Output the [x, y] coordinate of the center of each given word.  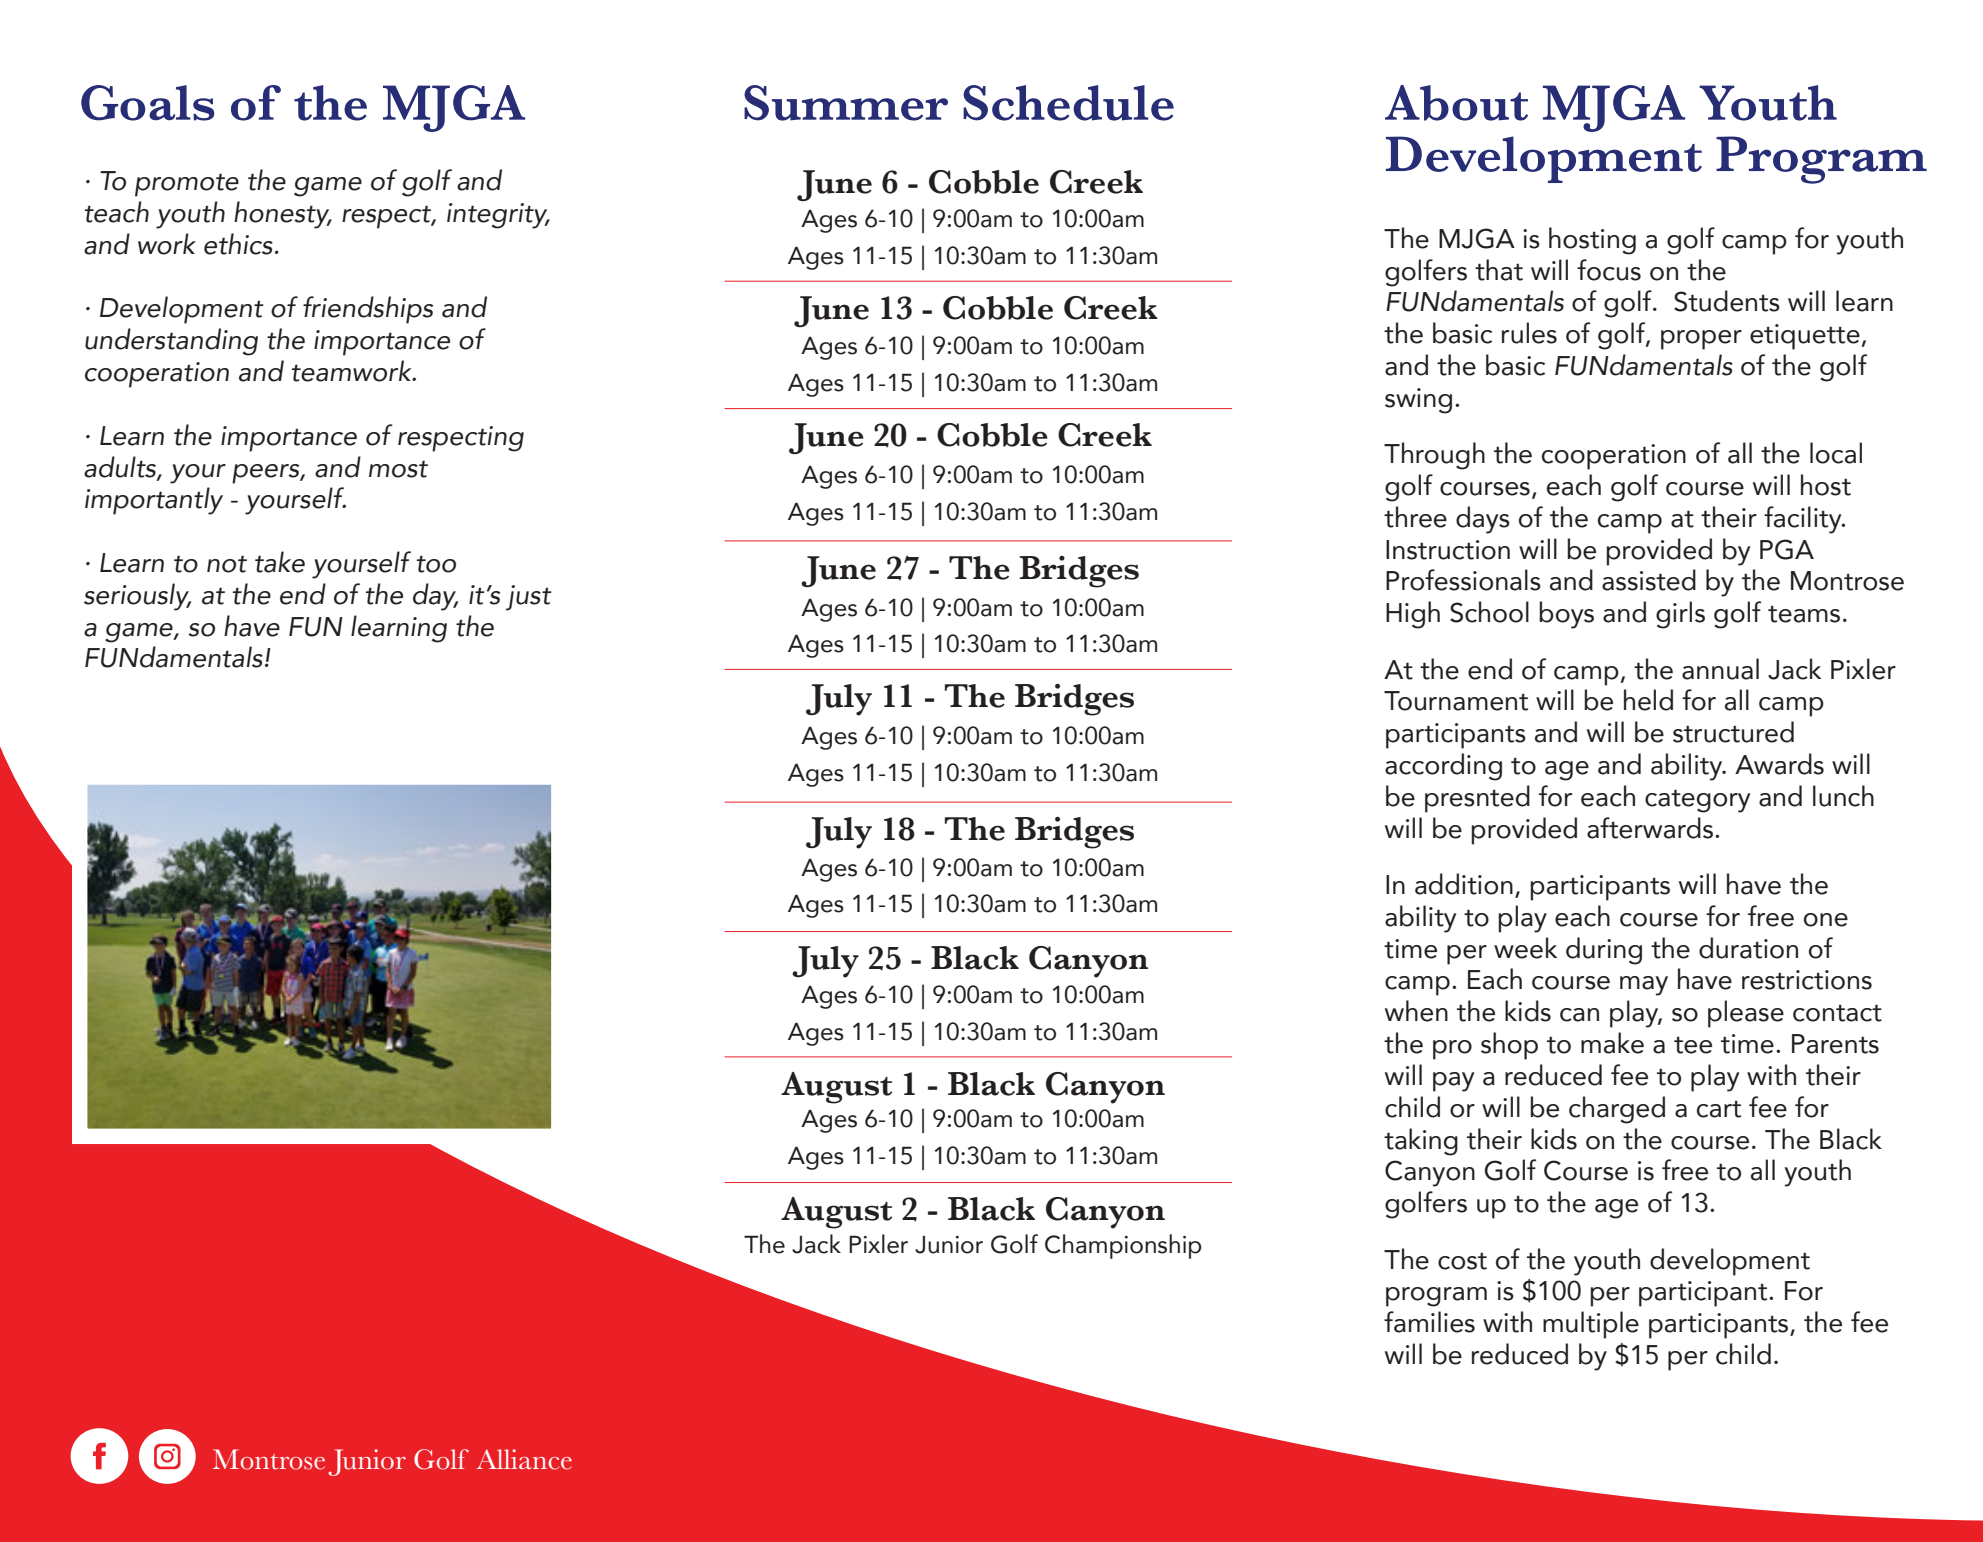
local [1836, 453]
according [1443, 767]
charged [1617, 1110]
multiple [1591, 1325]
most [398, 469]
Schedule [1068, 103]
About [1456, 103]
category [1697, 801]
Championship [1123, 1246]
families [1429, 1322]
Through [1434, 456]
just [529, 598]
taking [1421, 1142]
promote [187, 185]
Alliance [524, 1459]
